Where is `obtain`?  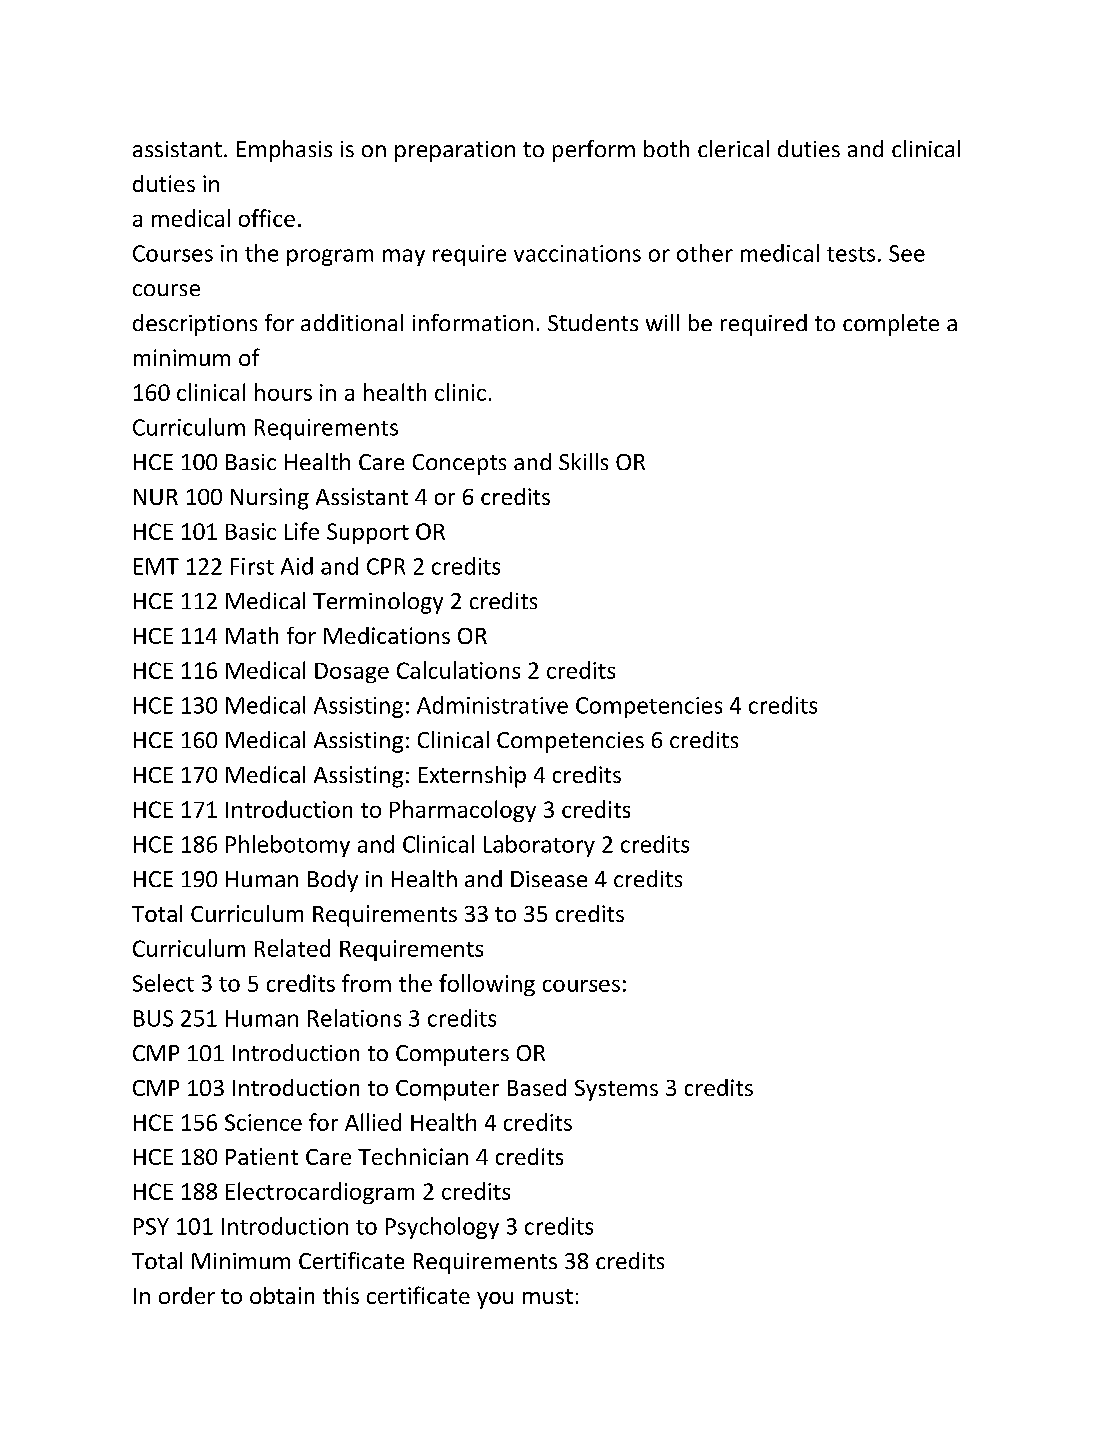 obtain is located at coordinates (282, 1295).
